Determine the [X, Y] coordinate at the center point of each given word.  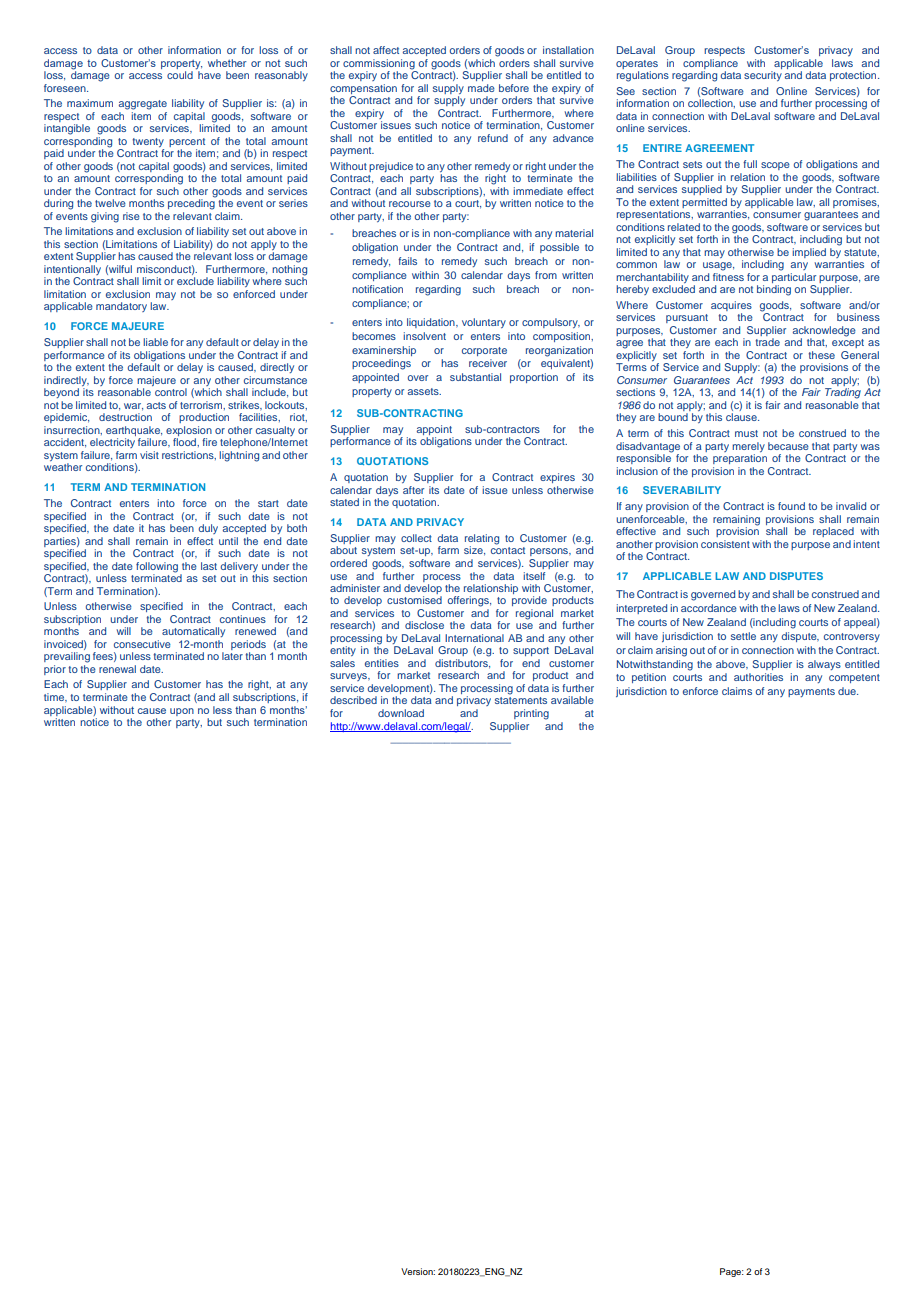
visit [149, 455]
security [763, 76]
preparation [740, 459]
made [481, 88]
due [848, 691]
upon [182, 712]
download [401, 713]
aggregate [143, 105]
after [413, 490]
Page [731, 1272]
